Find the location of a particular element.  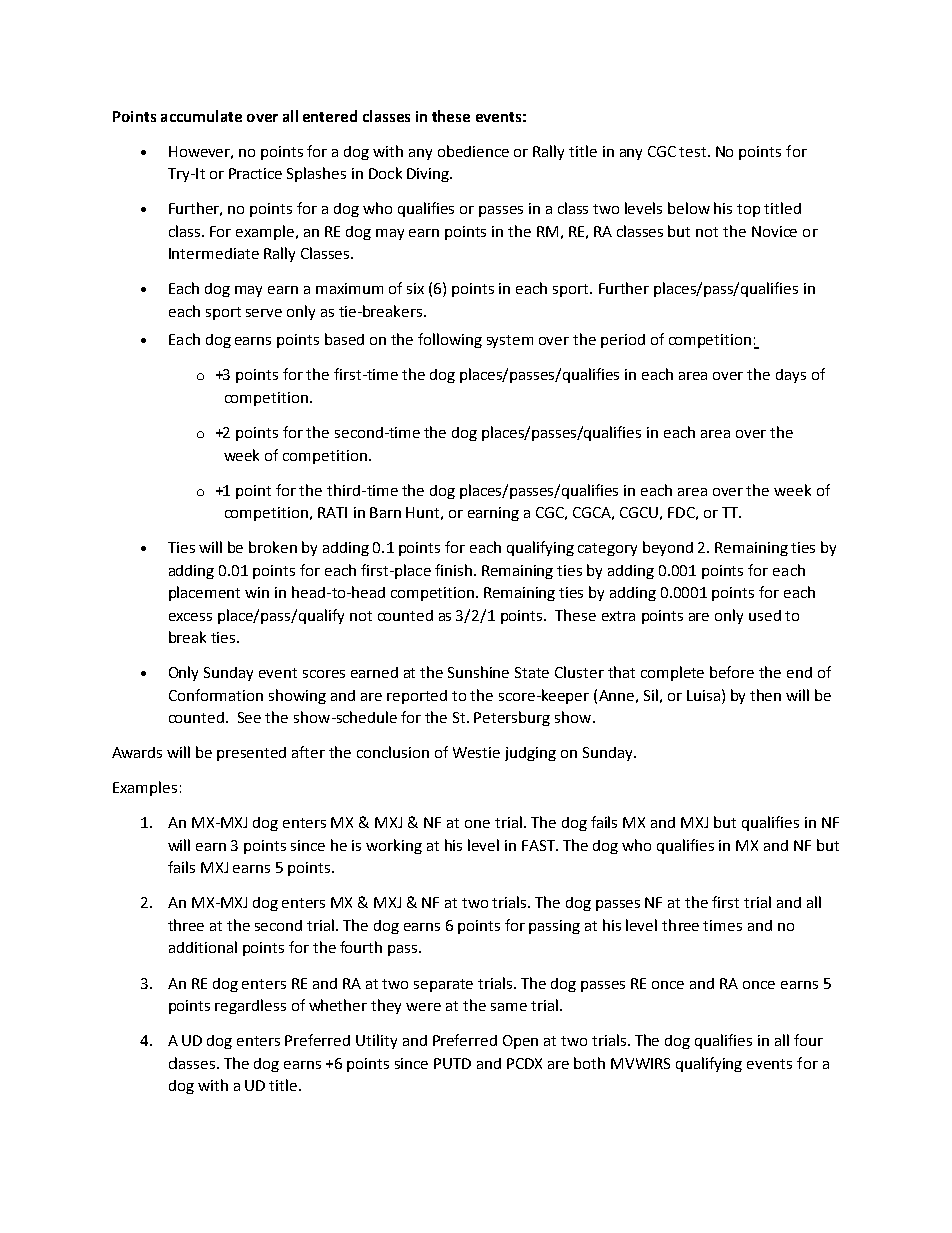

days is located at coordinates (791, 376).
